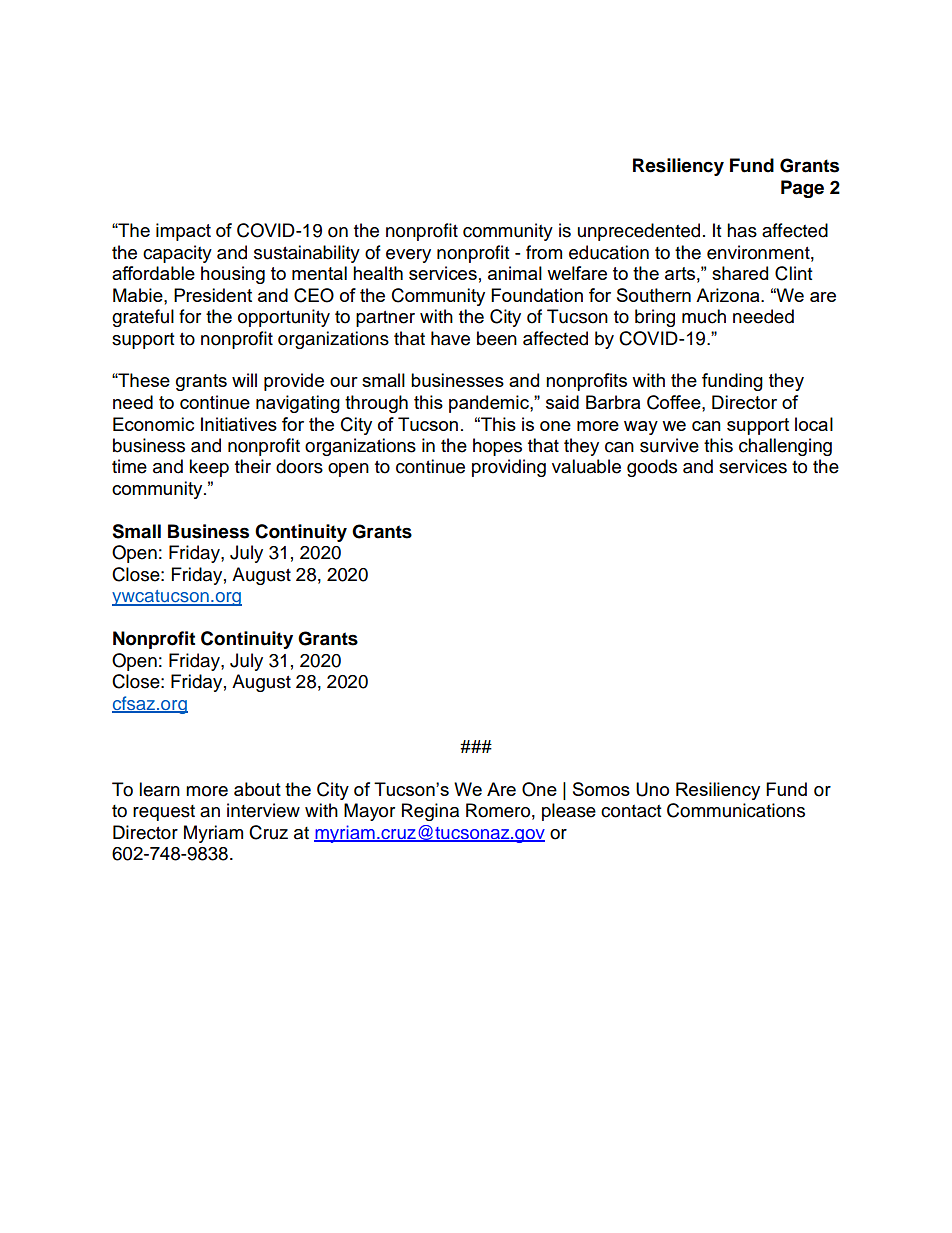 The image size is (952, 1233). Describe the element at coordinates (544, 252) in the image. I see `from` at that location.
